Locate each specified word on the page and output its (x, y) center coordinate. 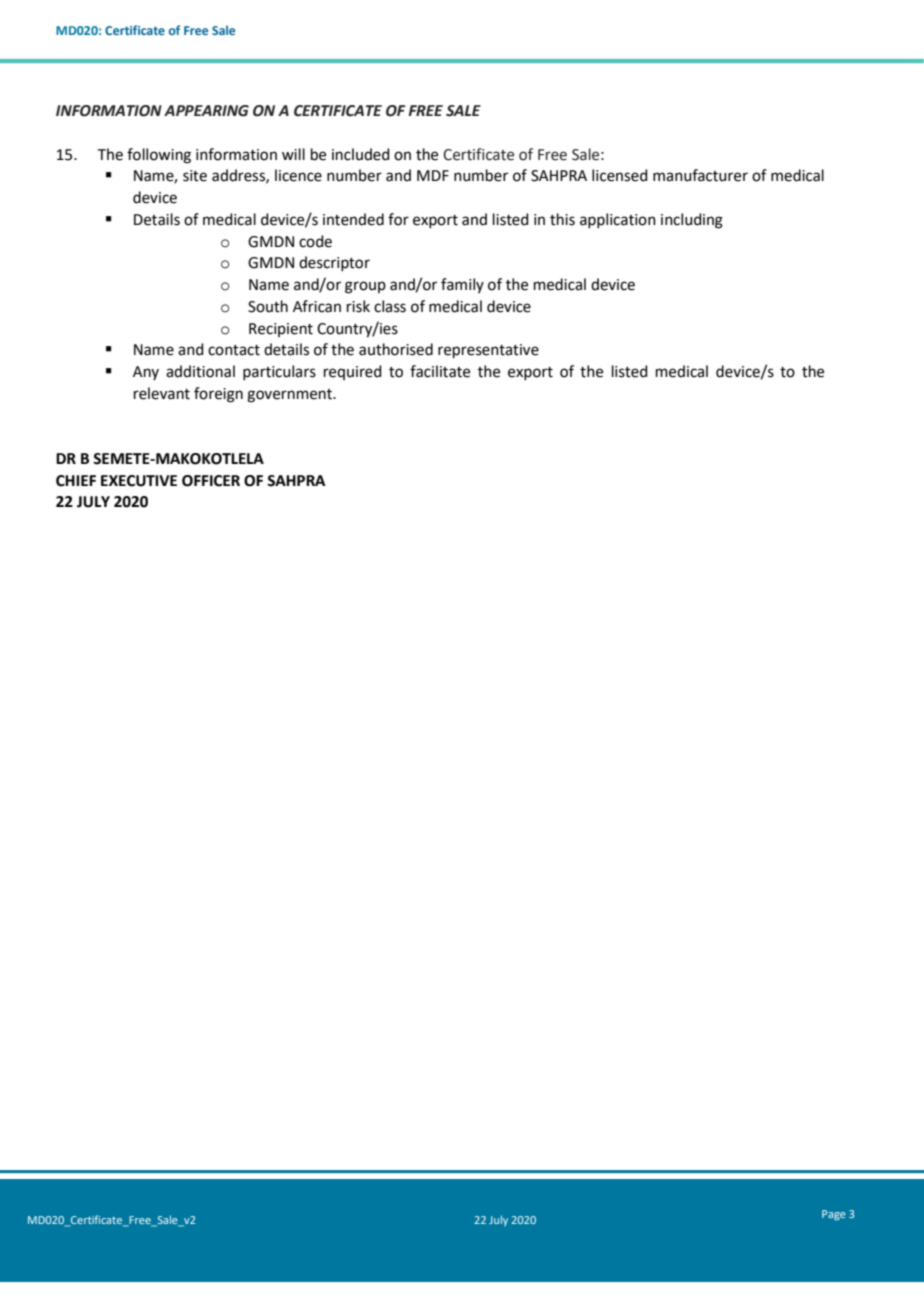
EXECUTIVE (139, 481)
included (361, 154)
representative (488, 351)
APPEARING (206, 111)
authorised (396, 349)
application (618, 220)
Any (146, 373)
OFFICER (211, 481)
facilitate (440, 371)
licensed (620, 175)
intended (353, 219)
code (315, 241)
